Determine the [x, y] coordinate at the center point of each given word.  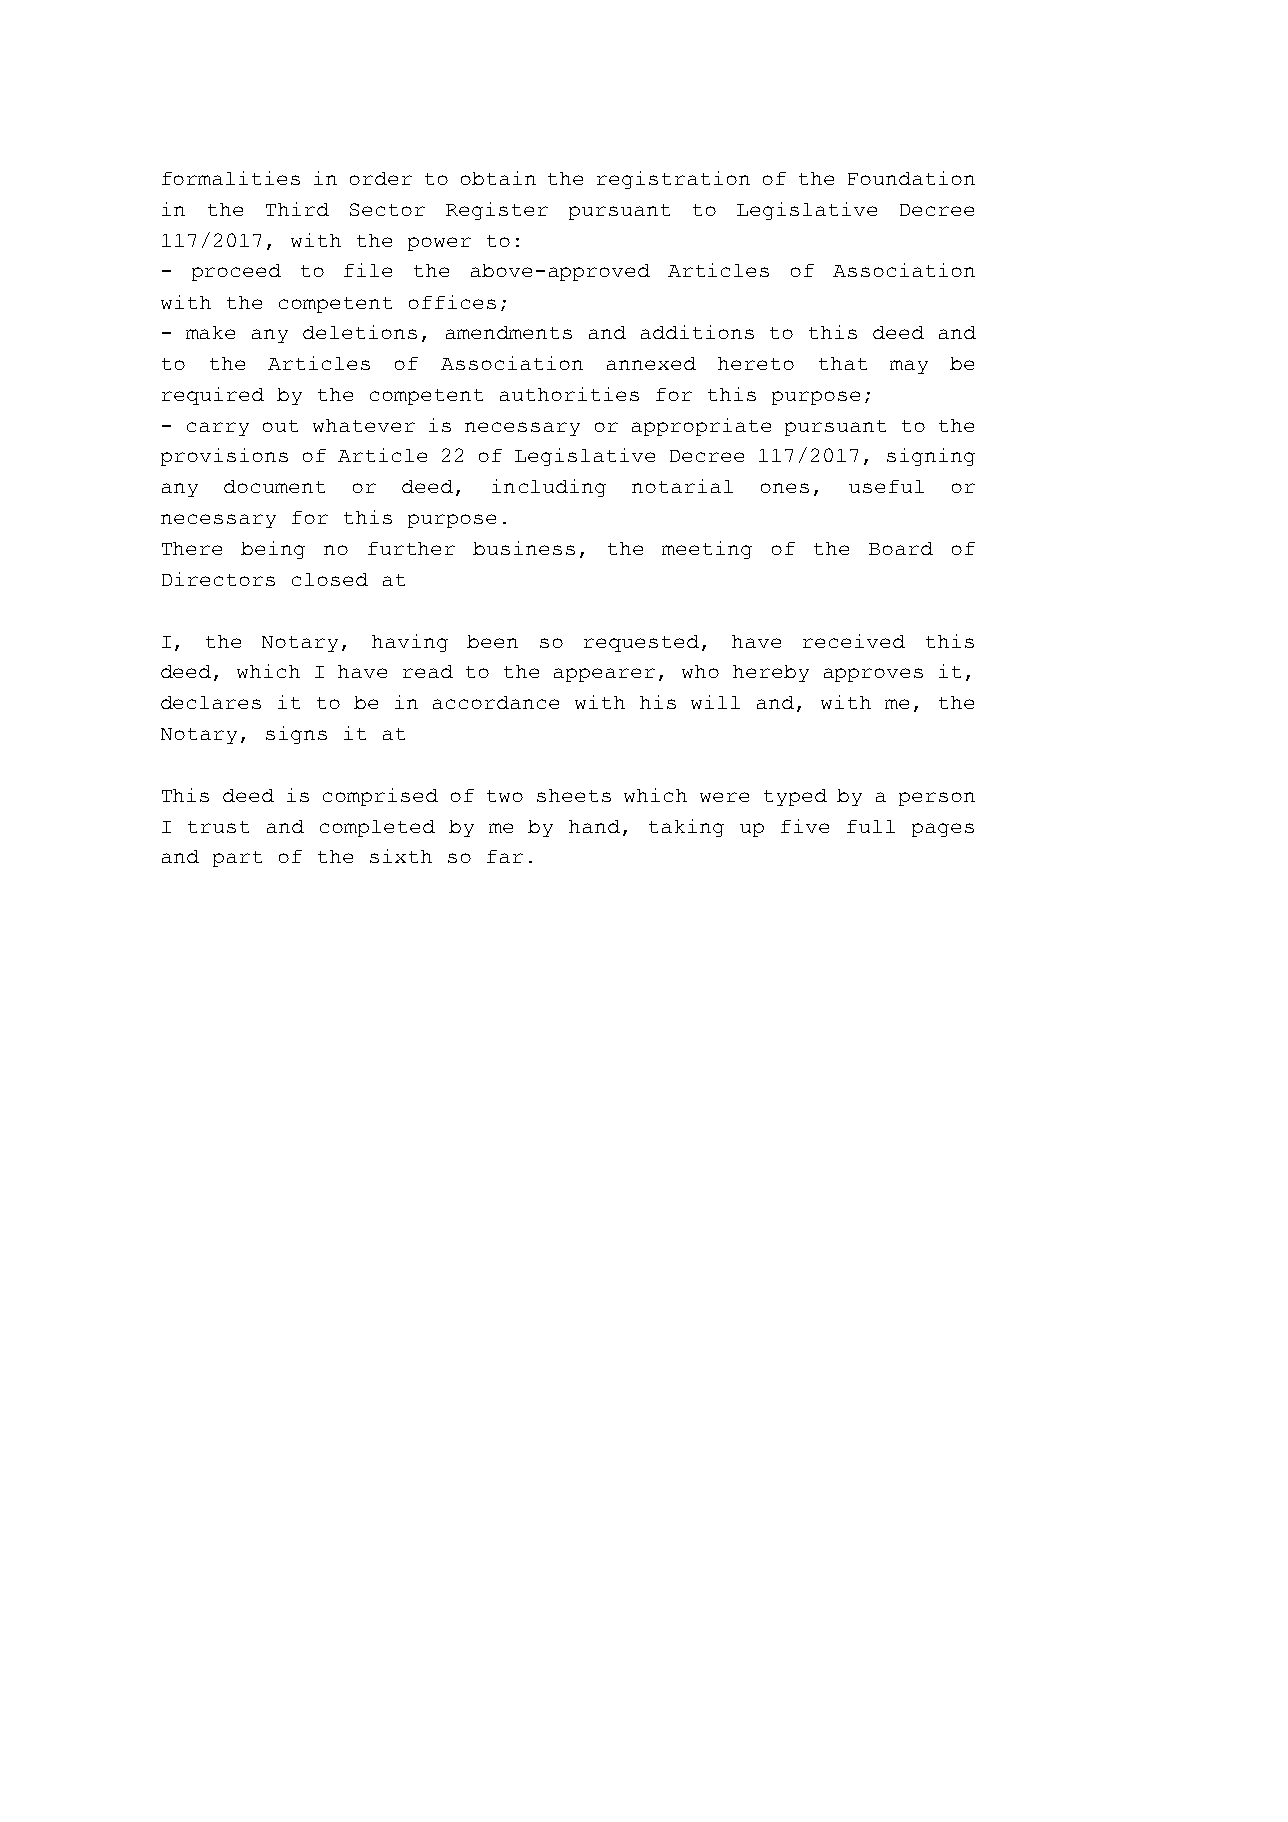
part [237, 859]
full [871, 826]
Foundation [911, 178]
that [843, 363]
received [854, 641]
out [280, 426]
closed [330, 579]
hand [594, 826]
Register [497, 211]
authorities [569, 394]
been [492, 641]
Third [297, 209]
